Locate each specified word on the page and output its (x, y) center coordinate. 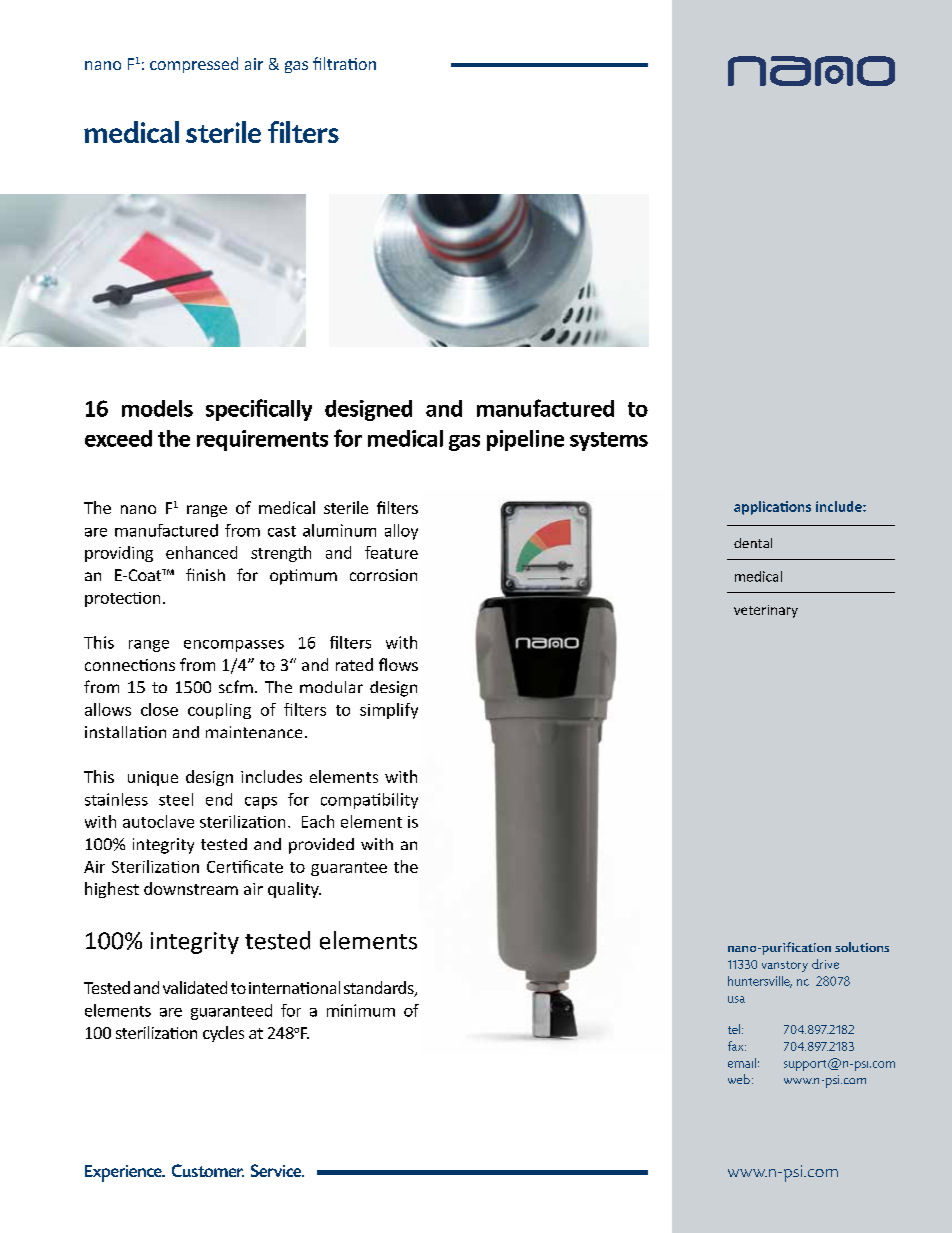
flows (398, 664)
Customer (208, 1170)
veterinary (766, 611)
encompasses (234, 646)
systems (609, 441)
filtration (344, 63)
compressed (194, 65)
